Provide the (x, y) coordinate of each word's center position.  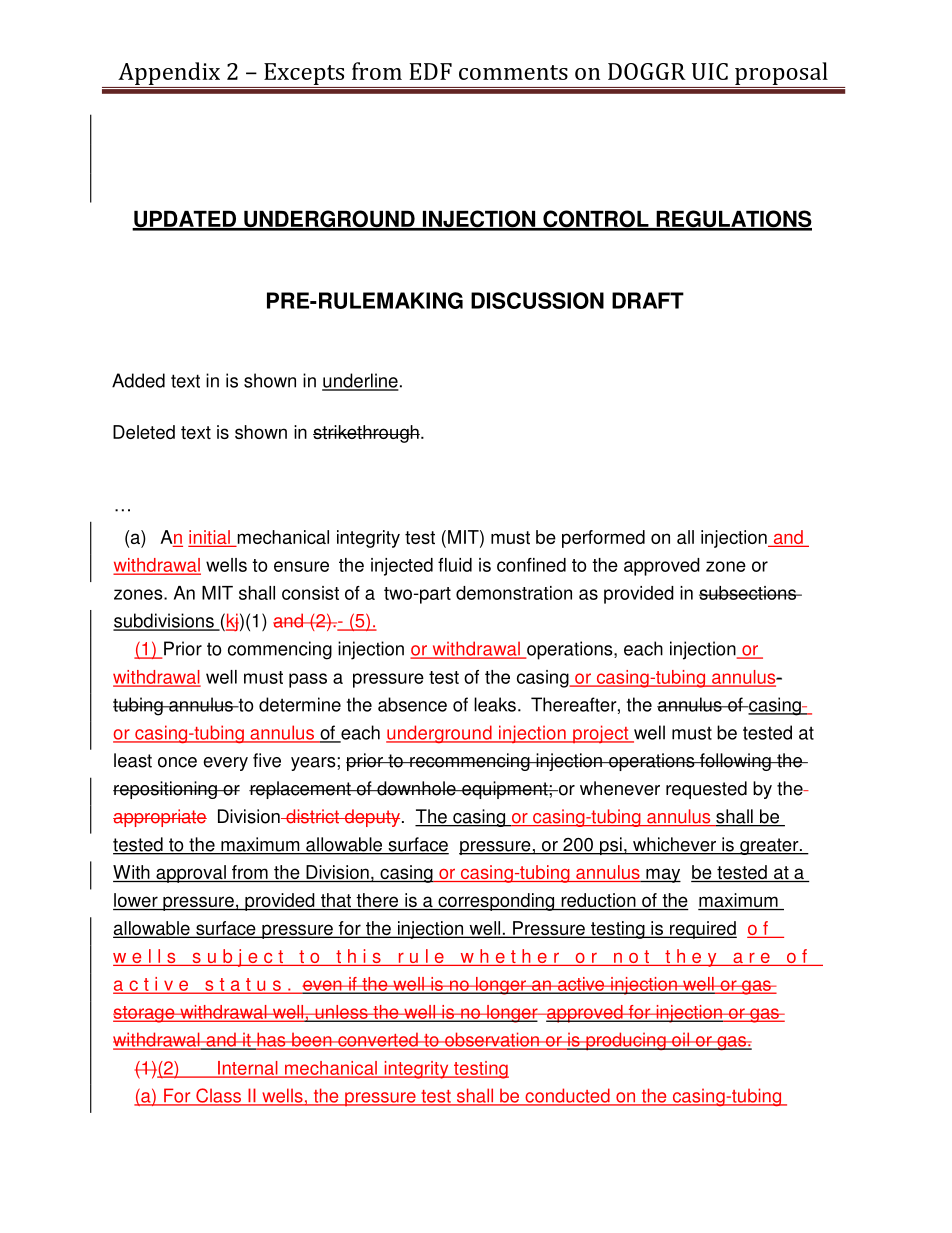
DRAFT (648, 300)
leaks (495, 704)
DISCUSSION (537, 300)
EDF (431, 71)
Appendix (169, 73)
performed (603, 539)
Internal (248, 1069)
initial (210, 538)
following (735, 762)
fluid (455, 565)
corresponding (496, 902)
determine (300, 704)
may (662, 875)
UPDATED (185, 220)
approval (191, 874)
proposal (781, 73)
